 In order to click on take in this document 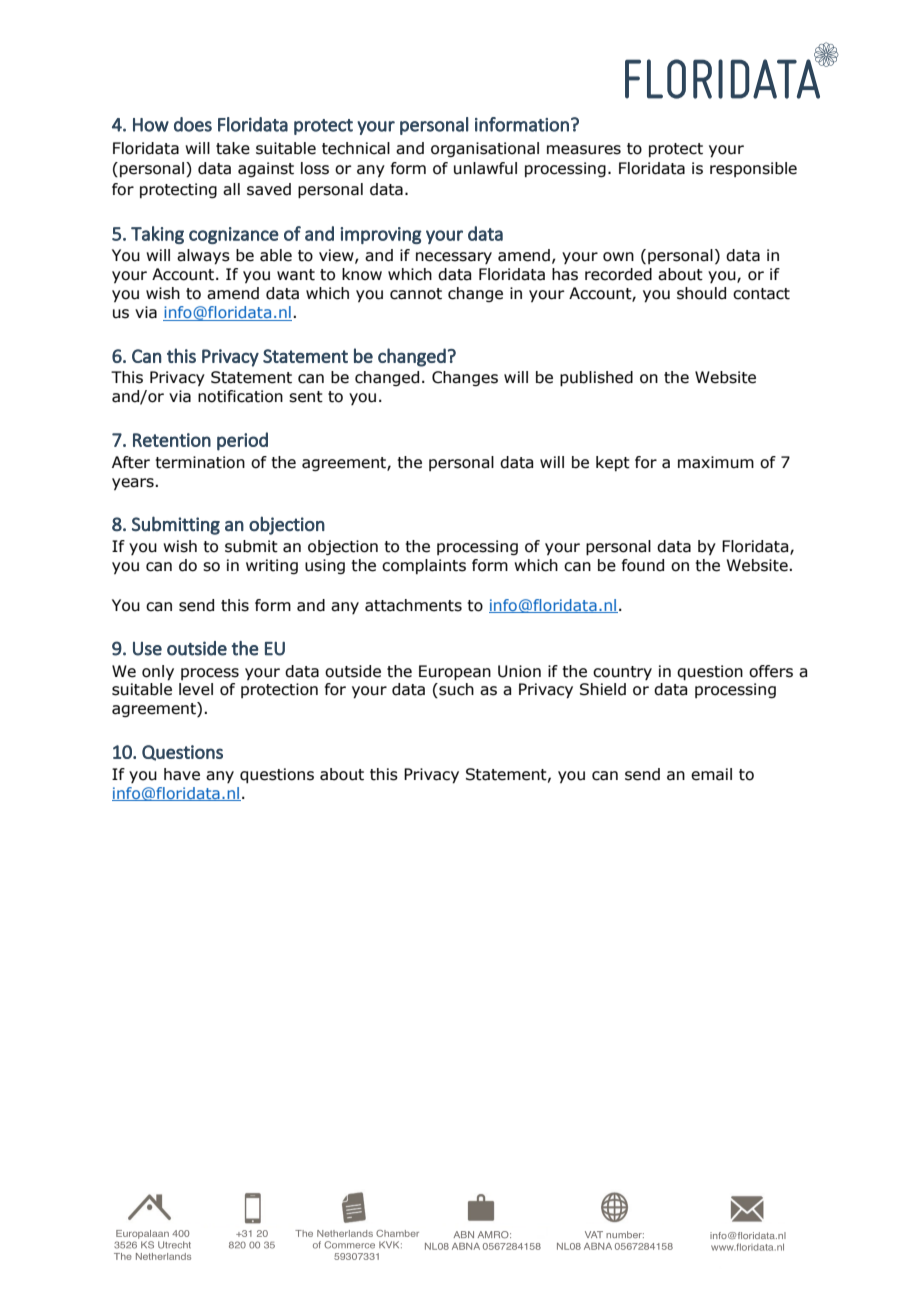, I will do `click(233, 148)`.
